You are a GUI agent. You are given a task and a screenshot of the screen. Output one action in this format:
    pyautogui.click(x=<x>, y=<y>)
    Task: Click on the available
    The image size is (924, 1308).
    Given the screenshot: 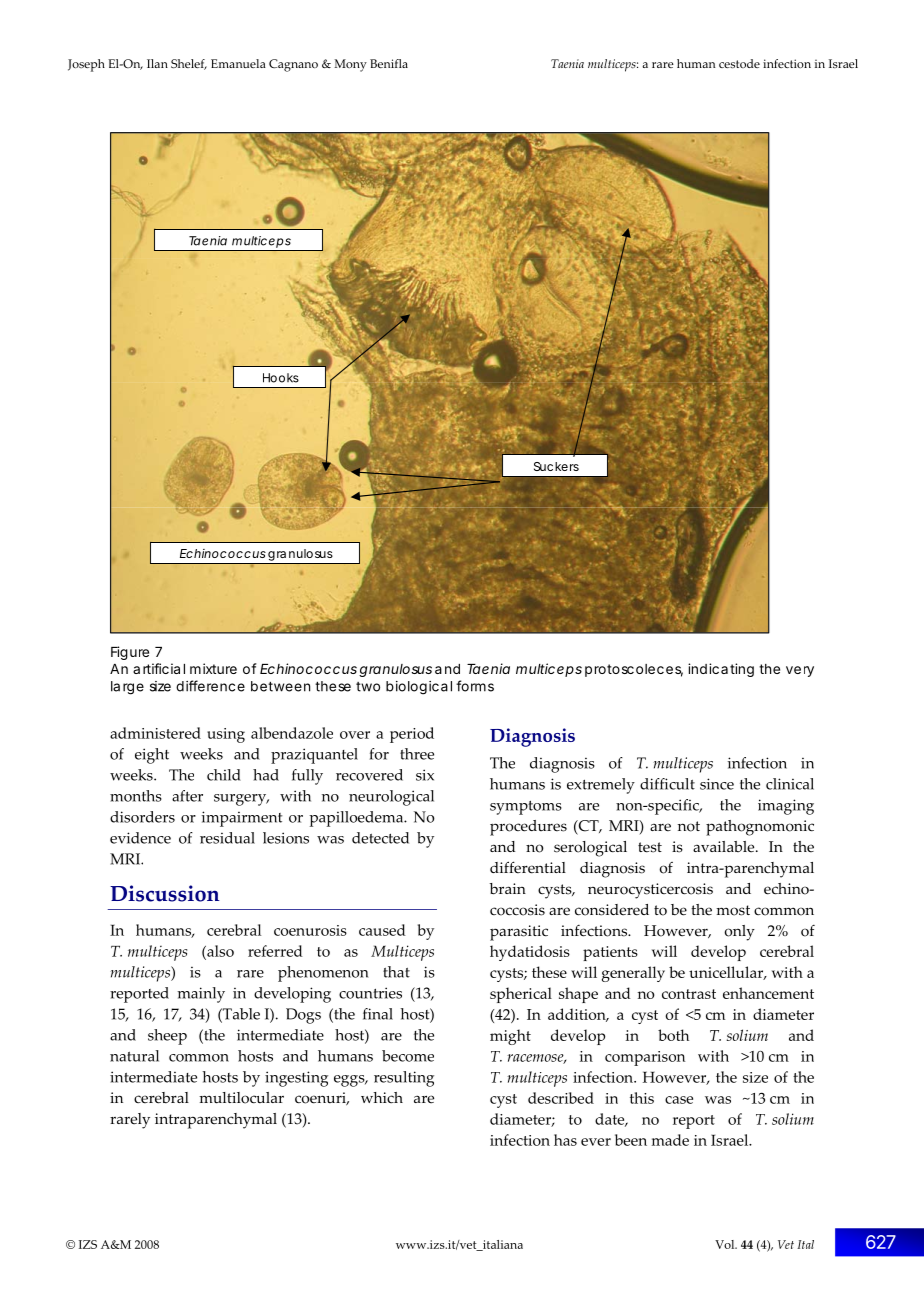 What is the action you would take?
    pyautogui.click(x=725, y=847)
